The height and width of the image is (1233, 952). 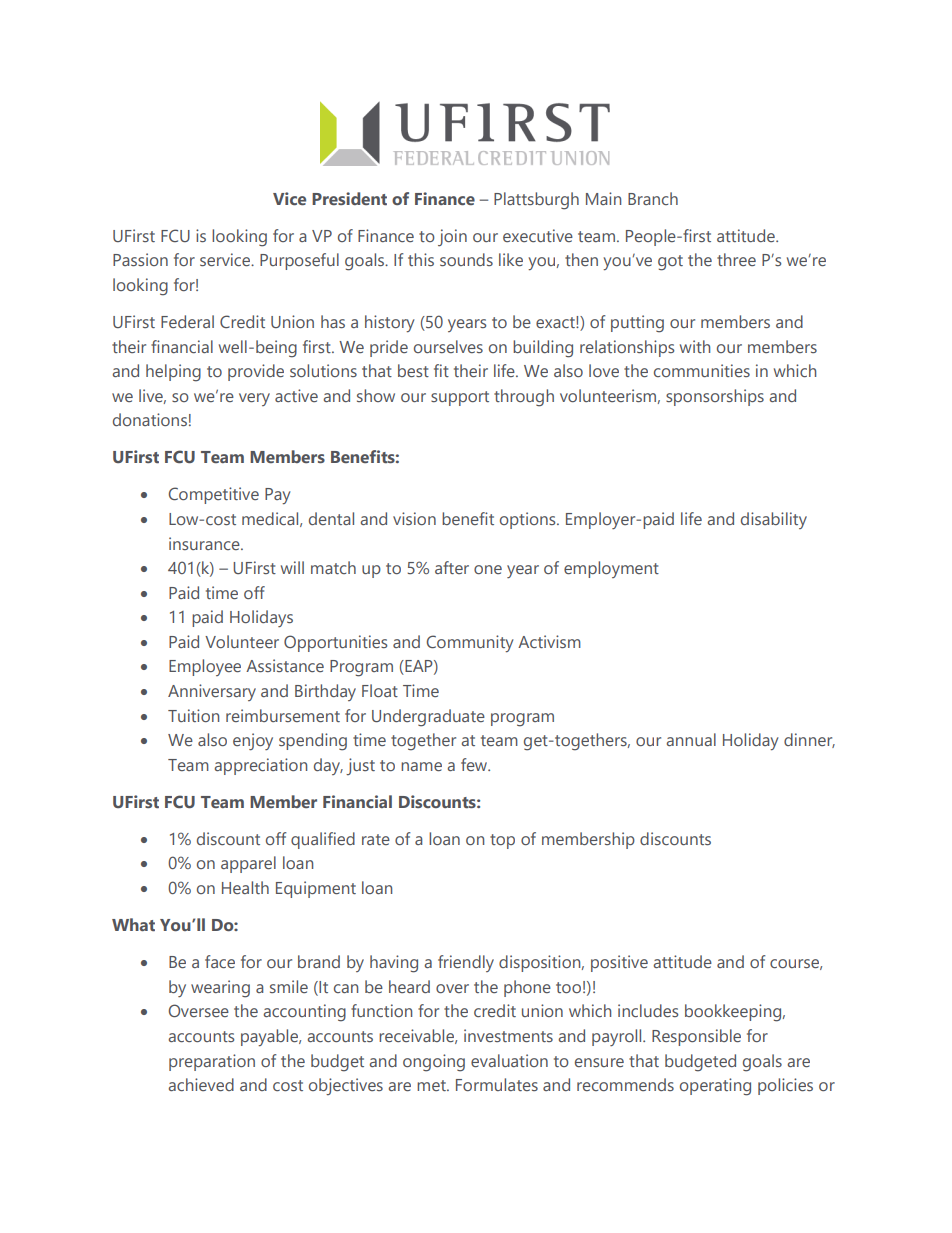 What do you see at coordinates (715, 1087) in the image?
I see `operating` at bounding box center [715, 1087].
